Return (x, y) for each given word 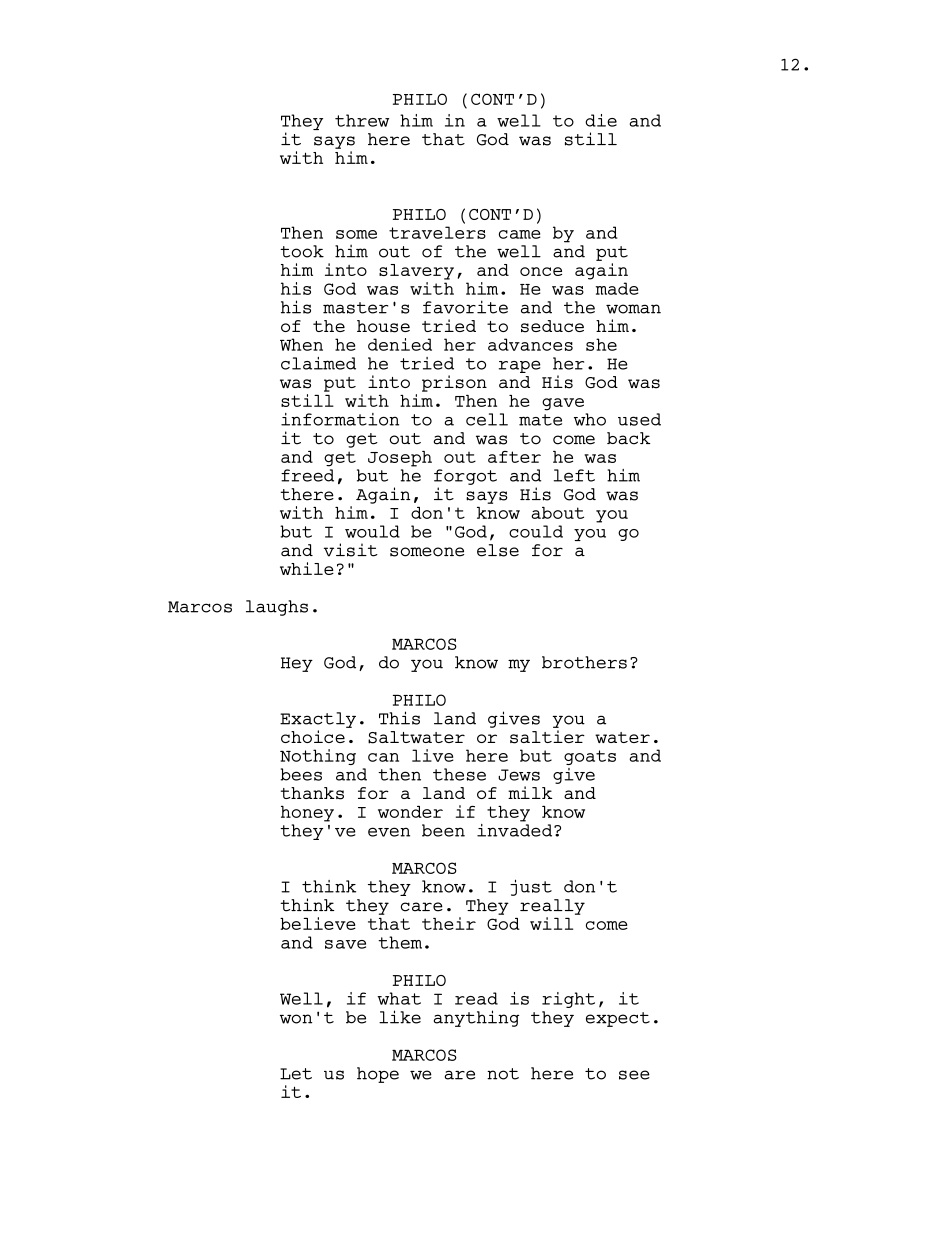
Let (296, 1074)
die (601, 120)
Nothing (318, 757)
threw (362, 120)
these (459, 774)
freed (307, 475)
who (590, 419)
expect (618, 1019)
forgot (465, 477)
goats (590, 757)
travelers (437, 232)
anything (476, 1018)
